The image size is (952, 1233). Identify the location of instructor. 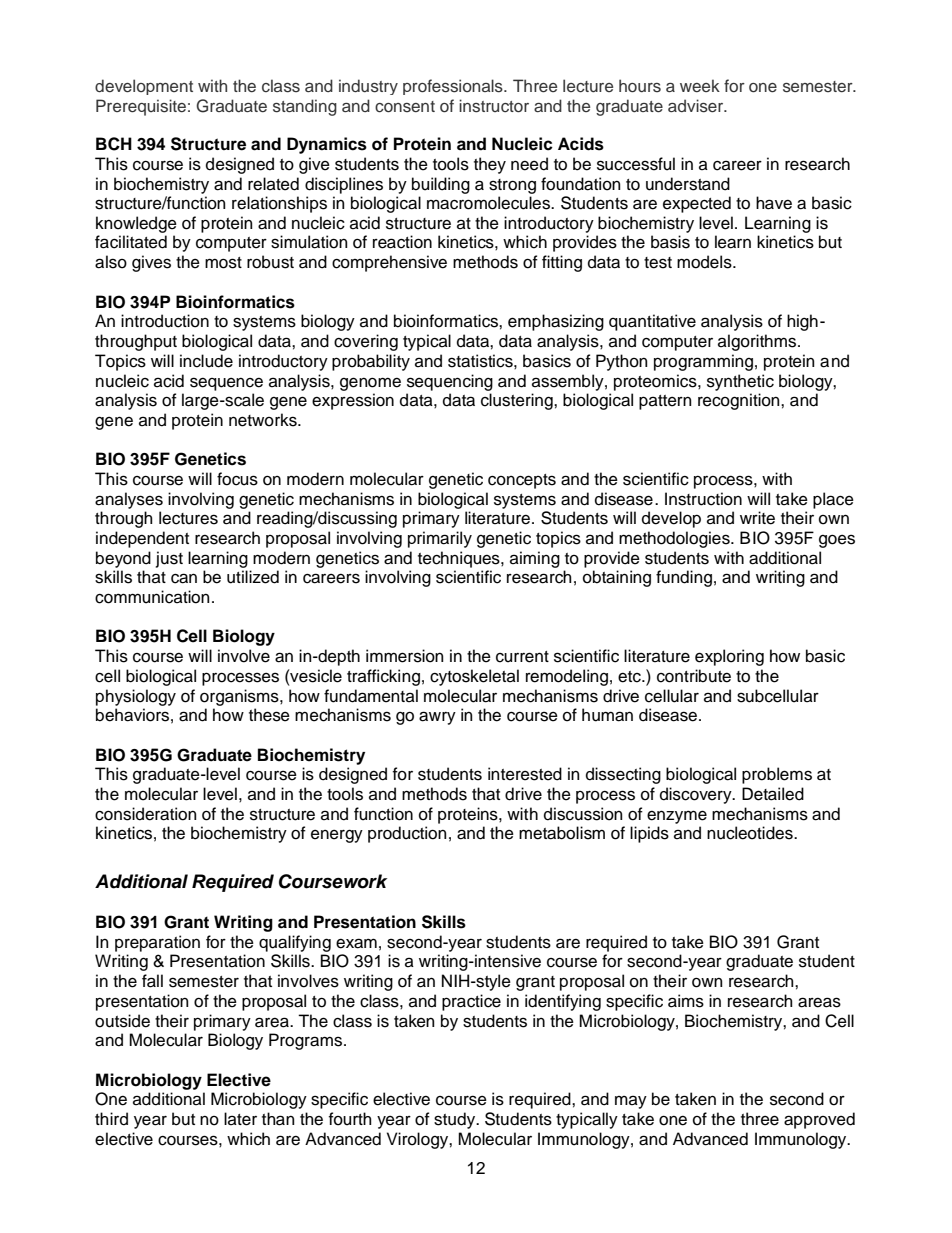
(494, 106).
